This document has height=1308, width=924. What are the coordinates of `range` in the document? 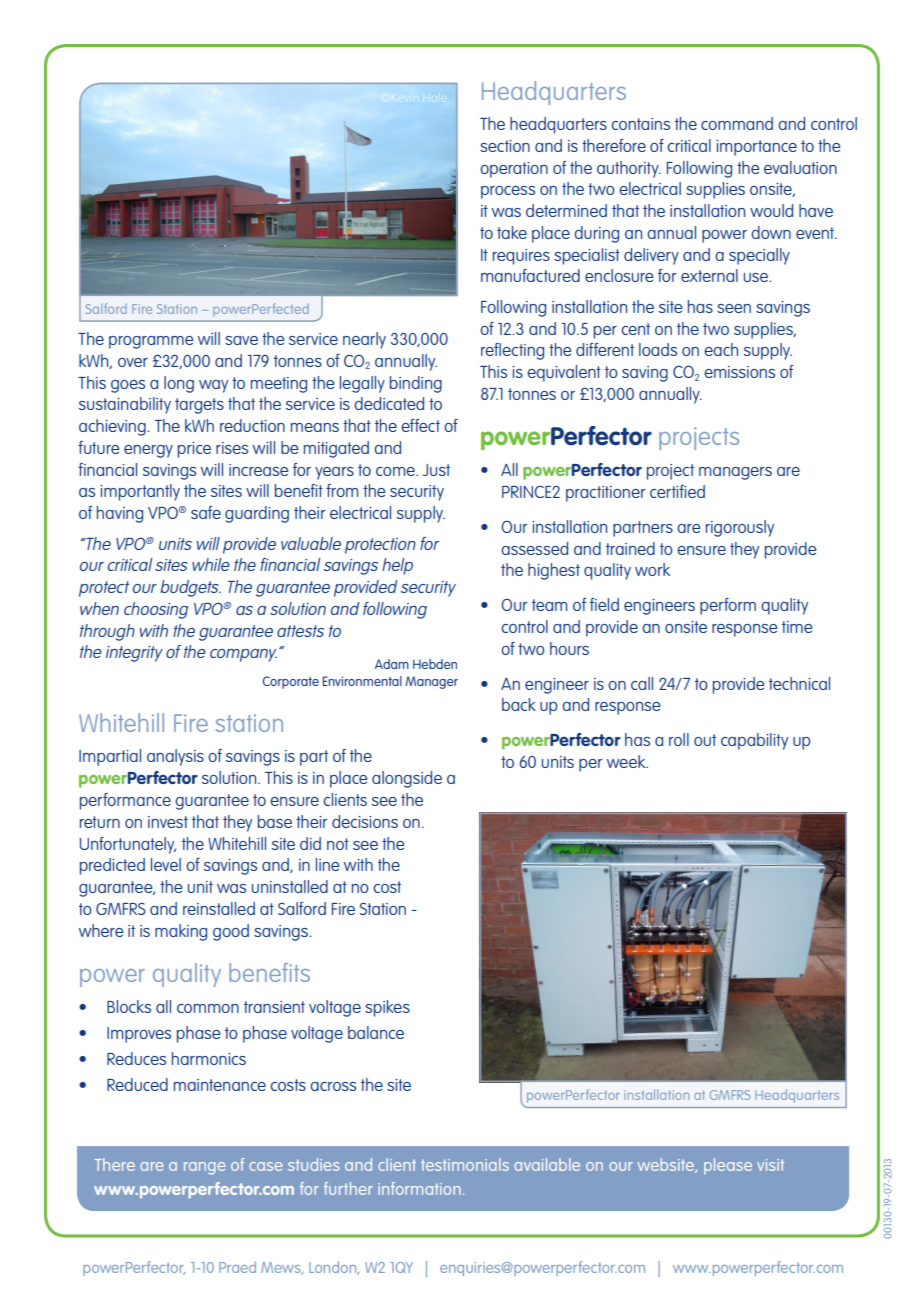 It's located at (204, 1168).
